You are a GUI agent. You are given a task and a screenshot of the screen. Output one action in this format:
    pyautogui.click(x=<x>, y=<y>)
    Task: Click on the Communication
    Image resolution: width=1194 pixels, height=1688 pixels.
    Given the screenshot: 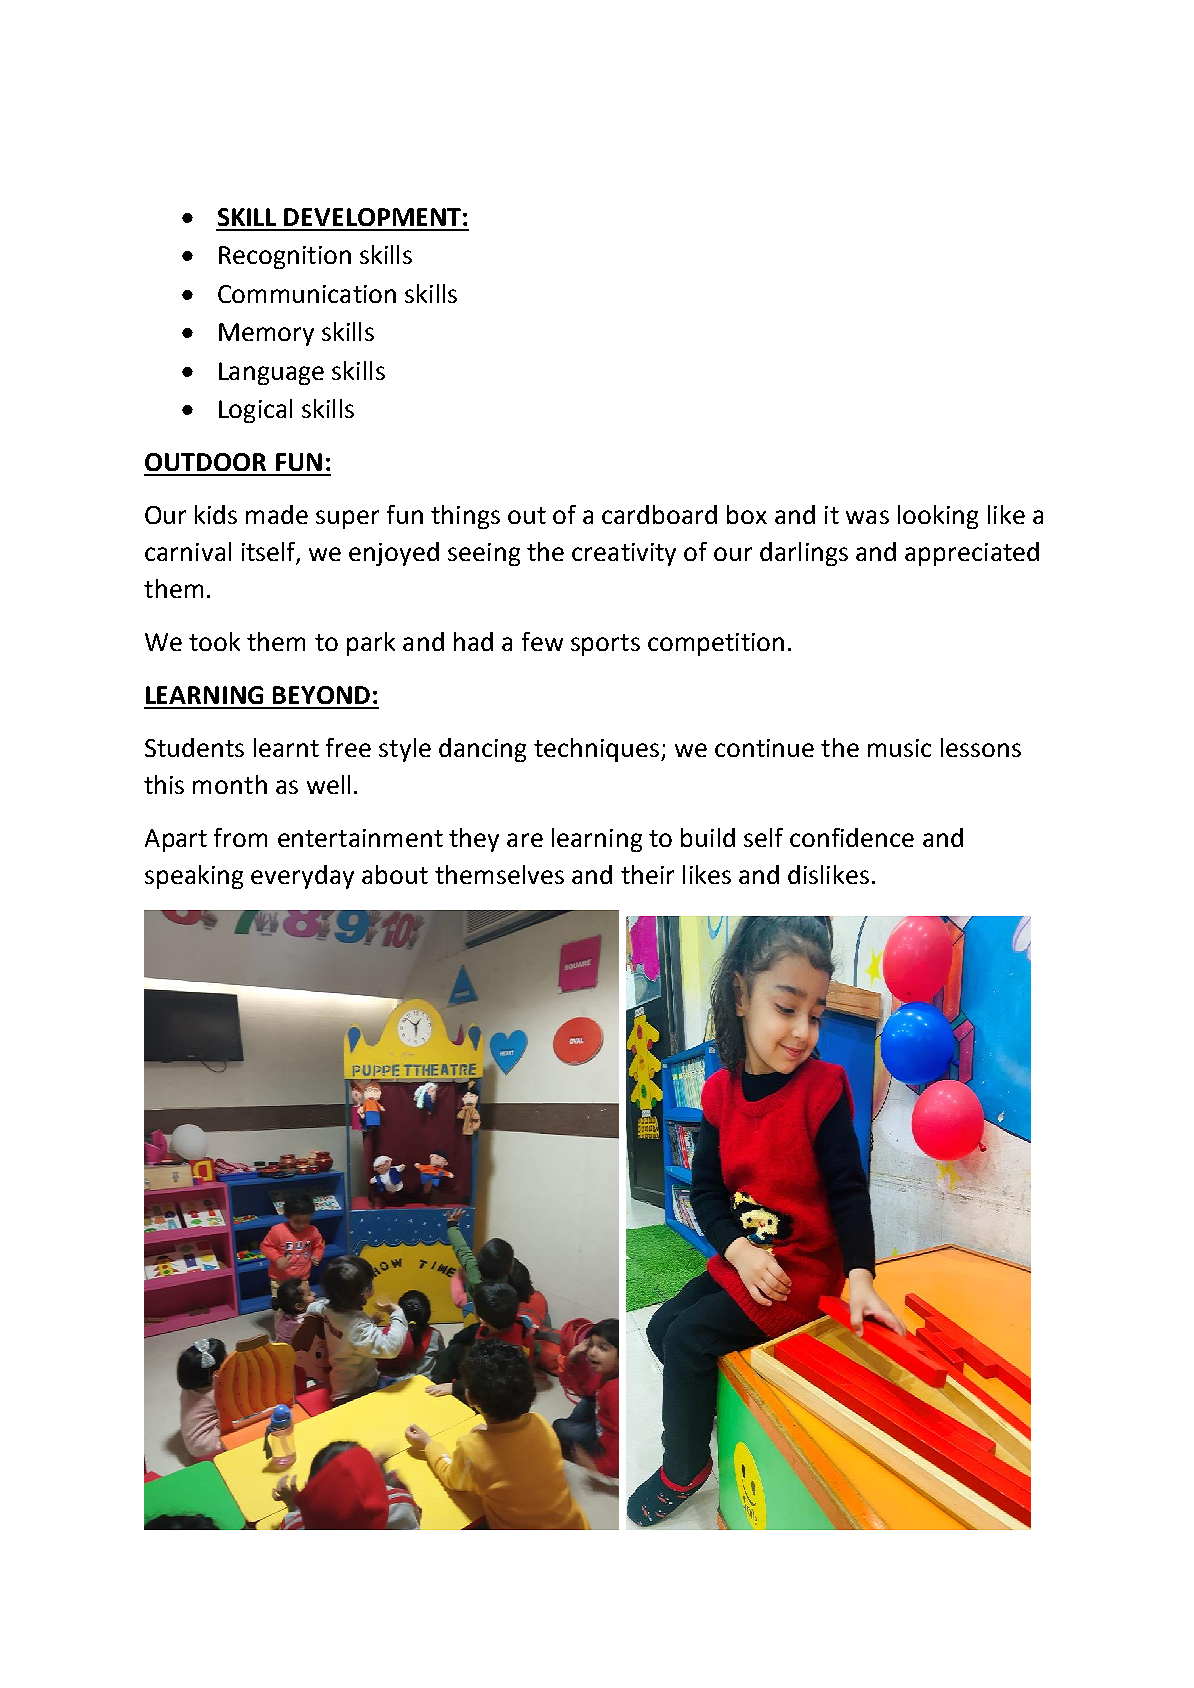 What is the action you would take?
    pyautogui.click(x=307, y=294)
